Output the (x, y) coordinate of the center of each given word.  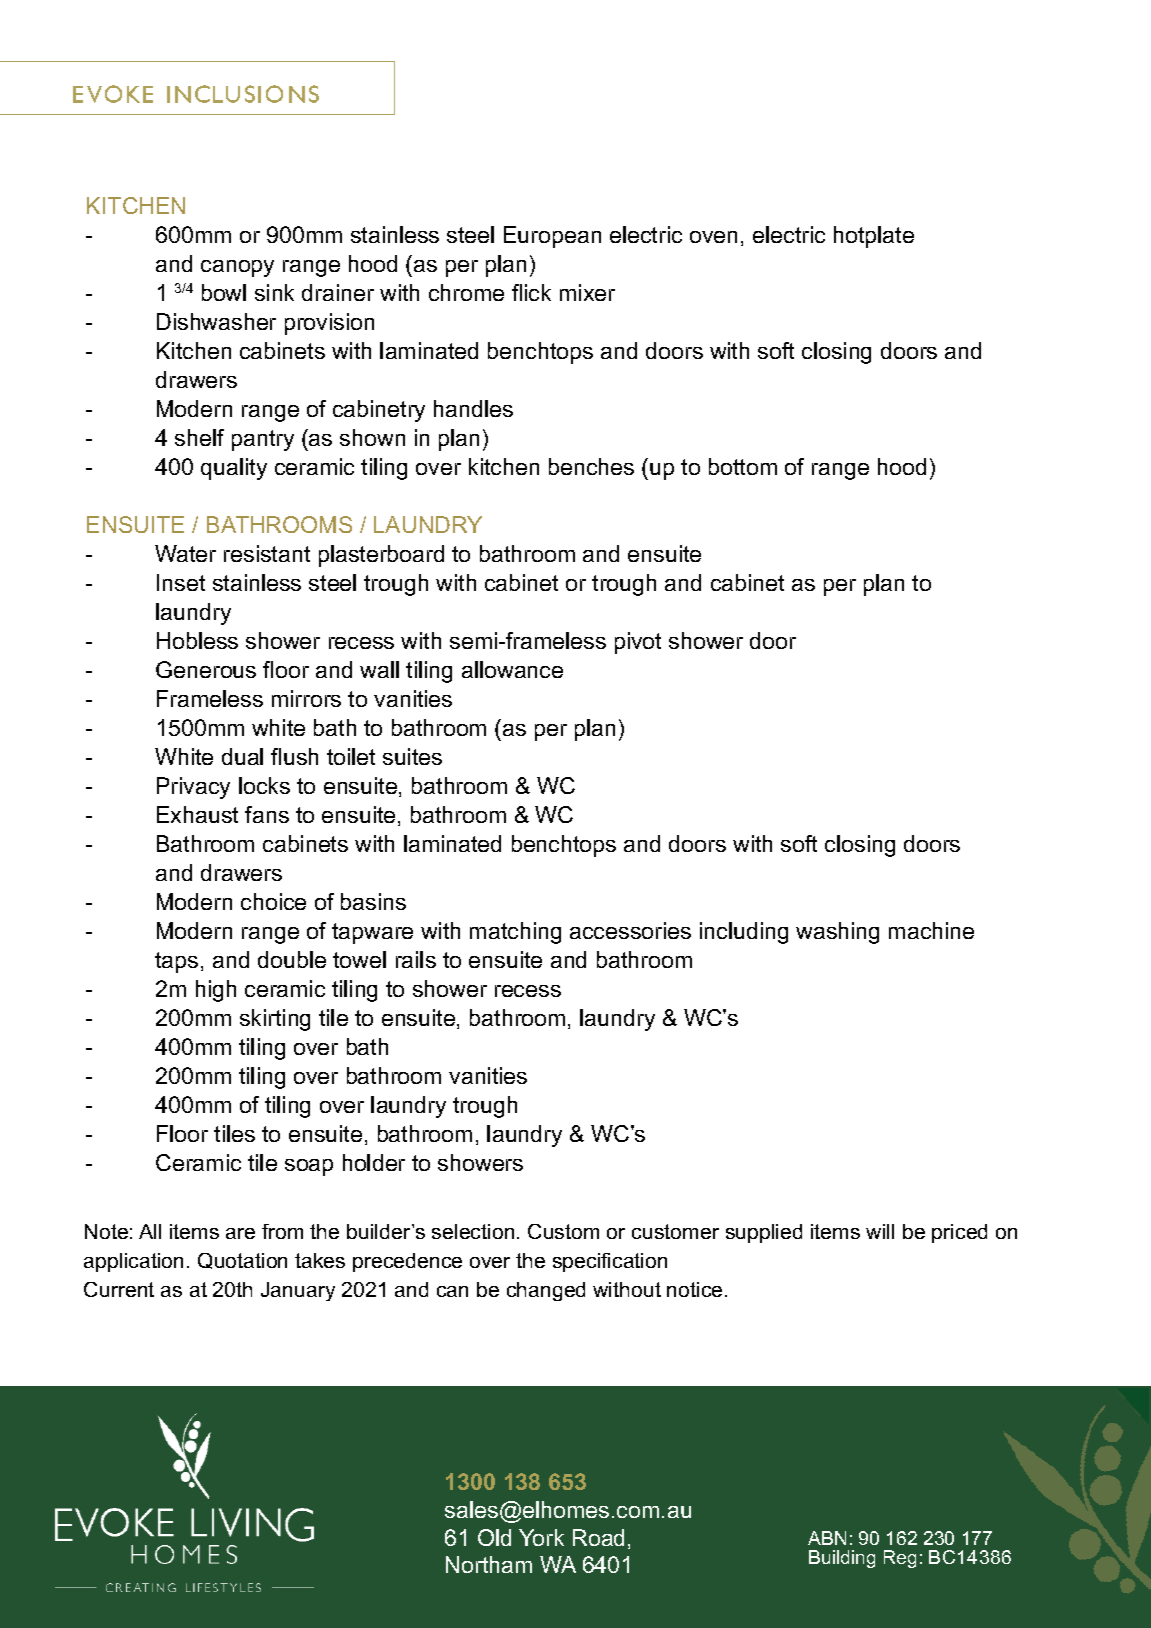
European (552, 237)
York (541, 1537)
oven (713, 237)
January (298, 1291)
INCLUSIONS (243, 94)
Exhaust (197, 814)
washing (837, 933)
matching (515, 933)
